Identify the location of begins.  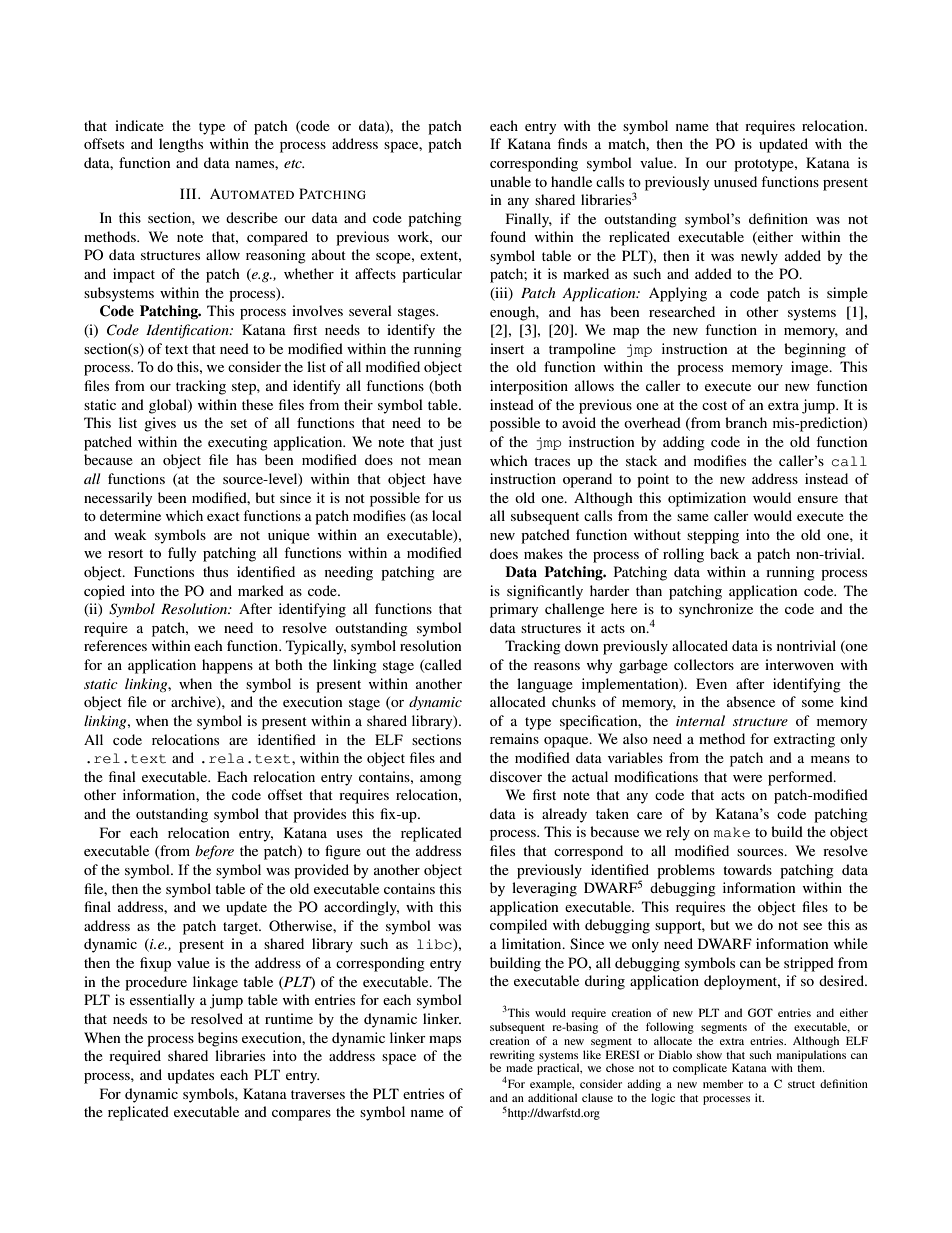
(218, 1039).
